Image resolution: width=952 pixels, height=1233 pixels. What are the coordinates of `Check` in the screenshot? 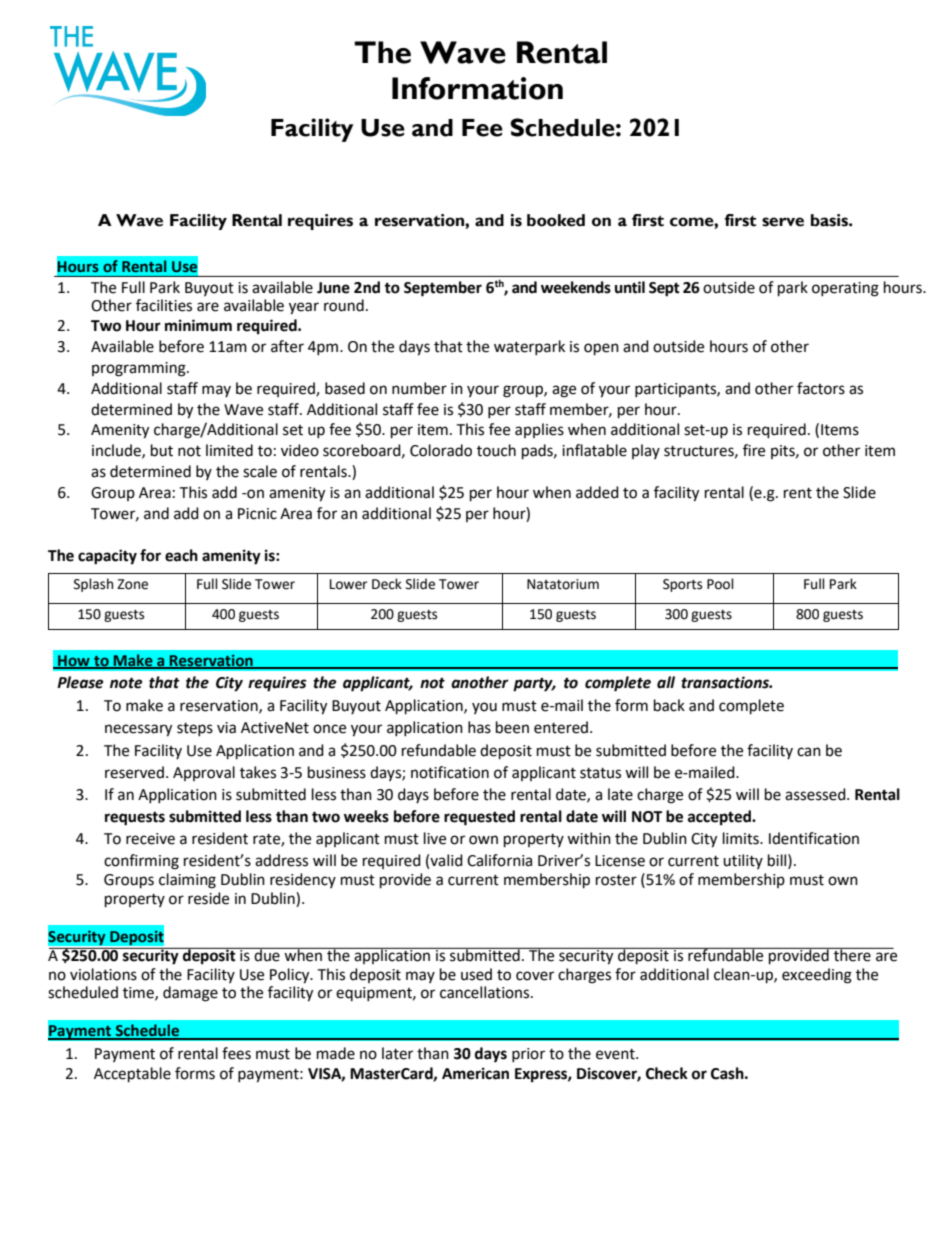 It's located at (667, 1073).
